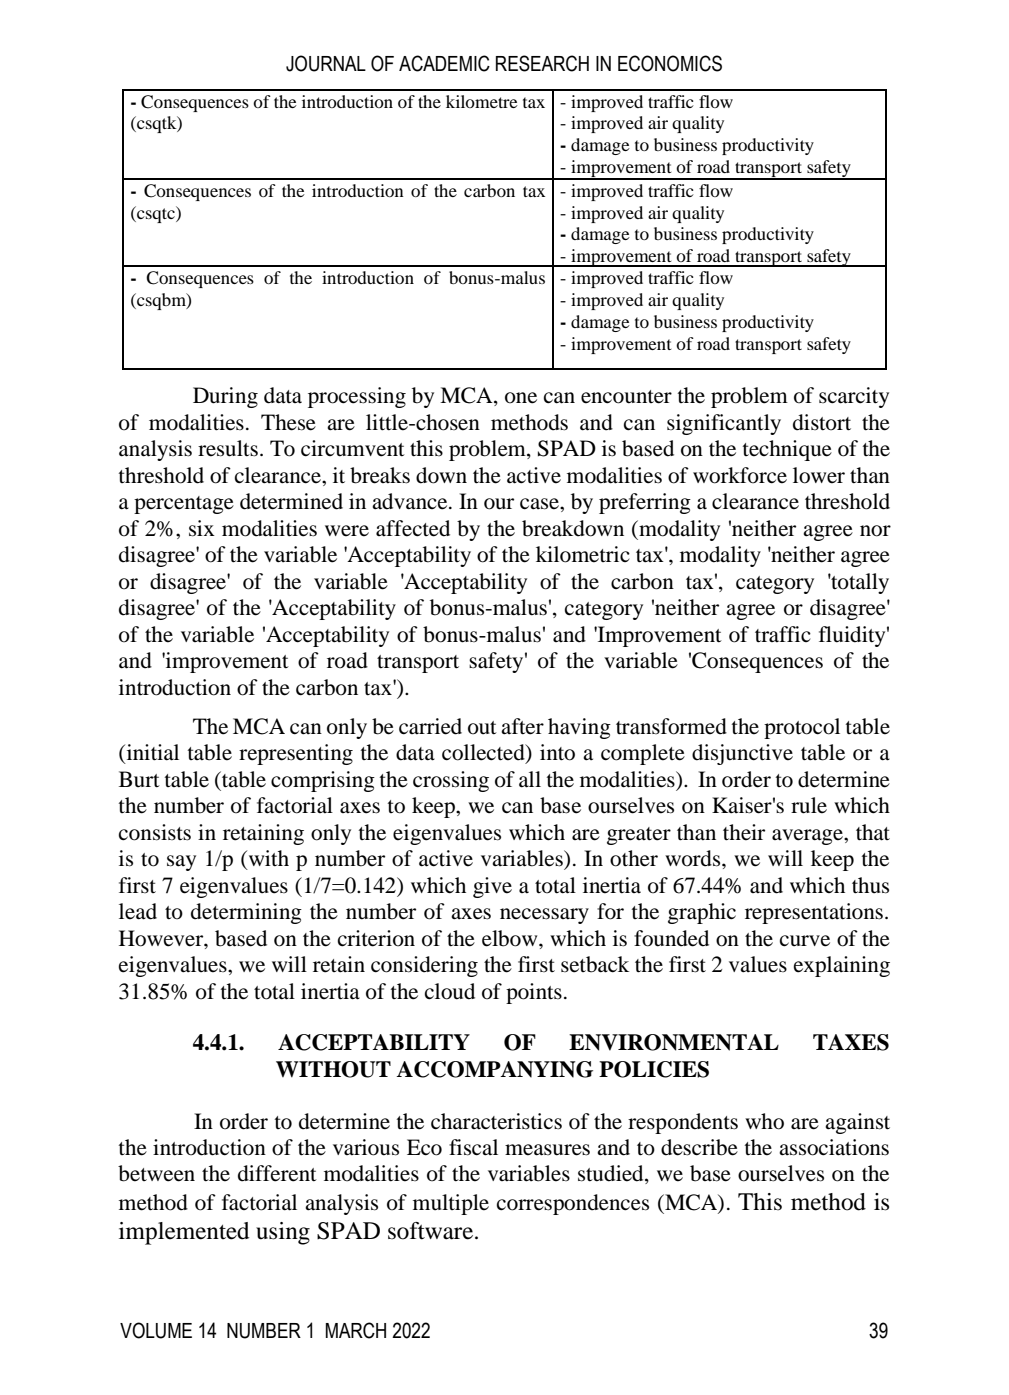  Describe the element at coordinates (834, 1147) in the screenshot. I see `associations` at that location.
